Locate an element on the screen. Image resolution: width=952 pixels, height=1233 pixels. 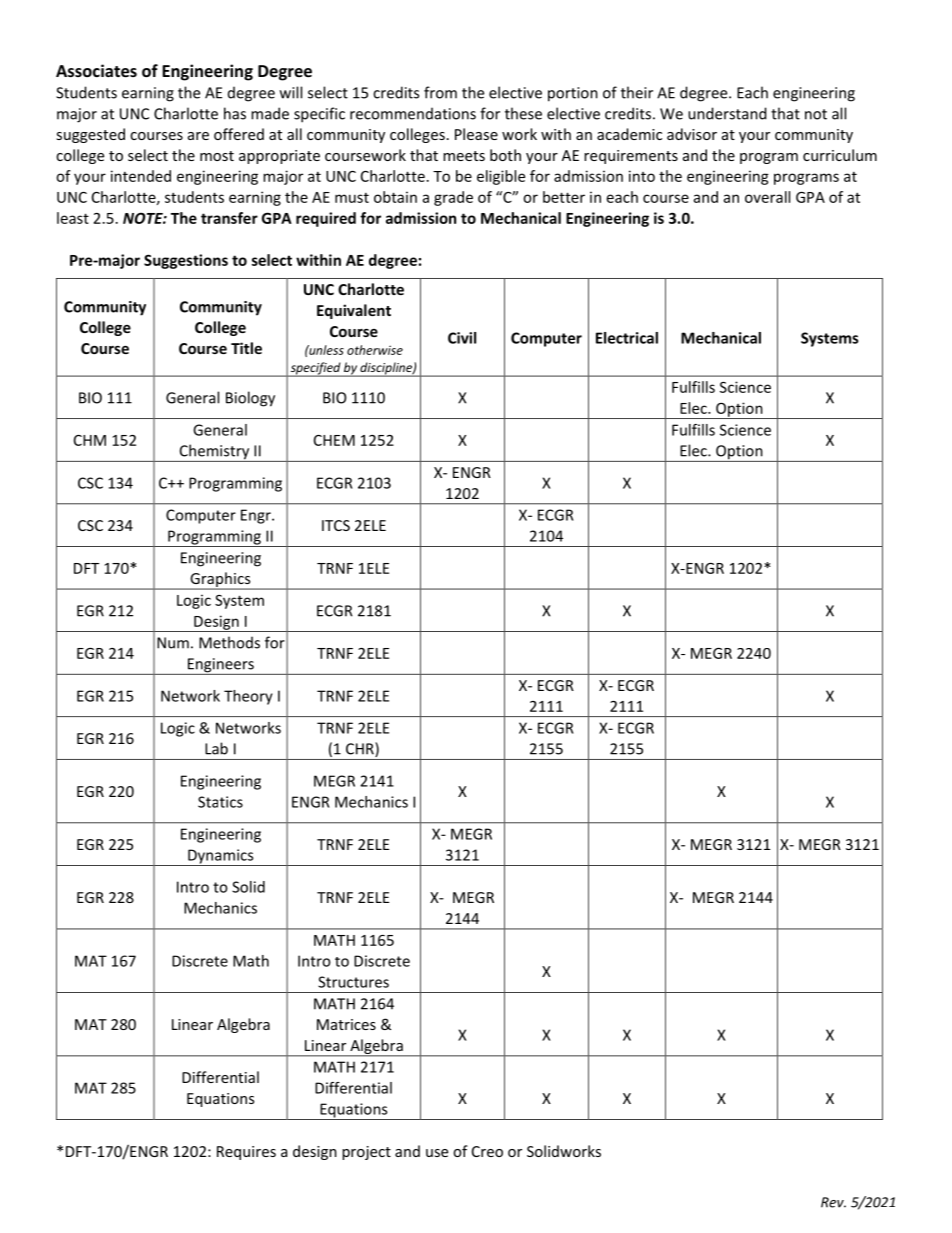
Num is located at coordinates (173, 643).
